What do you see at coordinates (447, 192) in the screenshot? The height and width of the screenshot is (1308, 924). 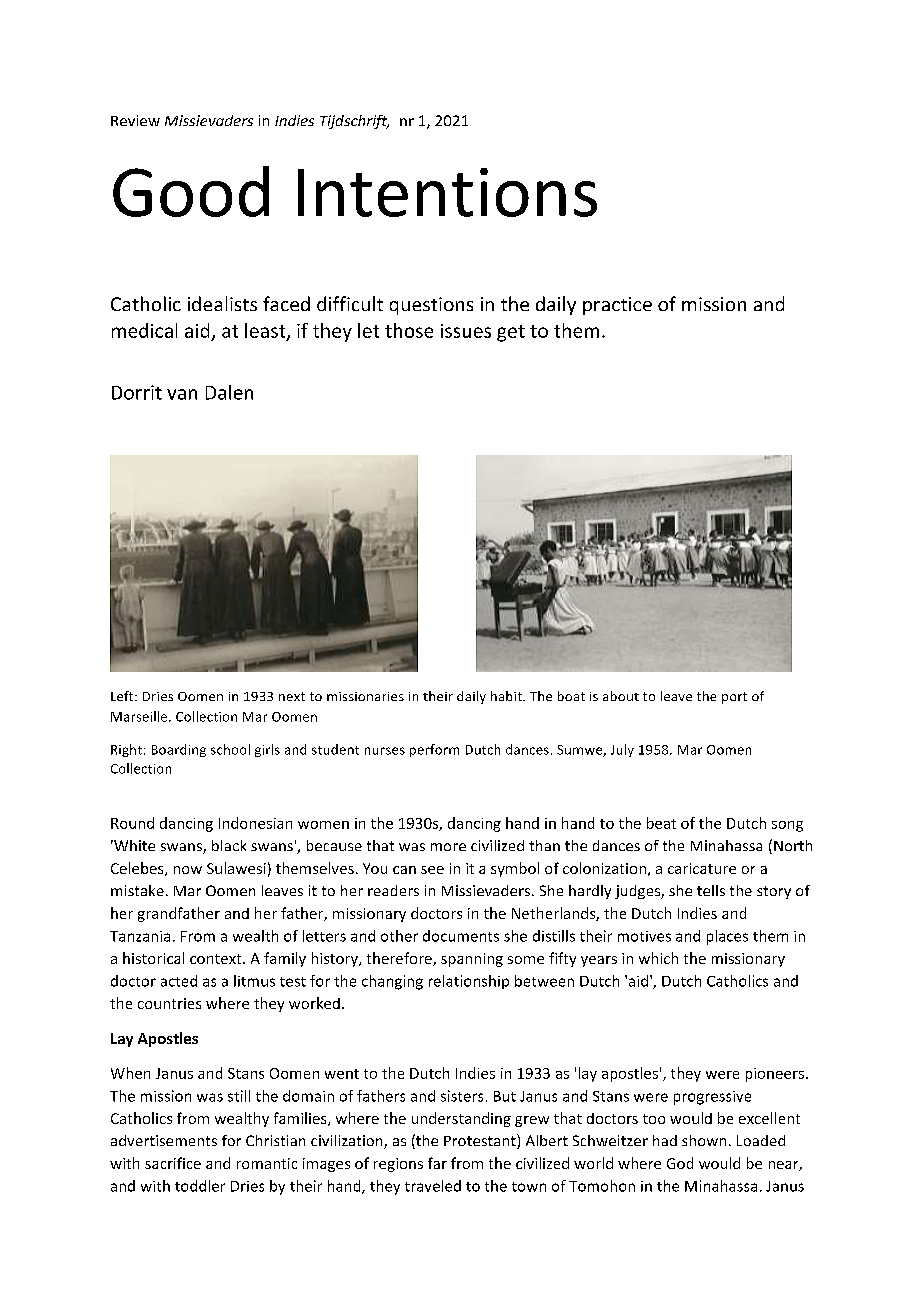 I see `Intentions` at bounding box center [447, 192].
